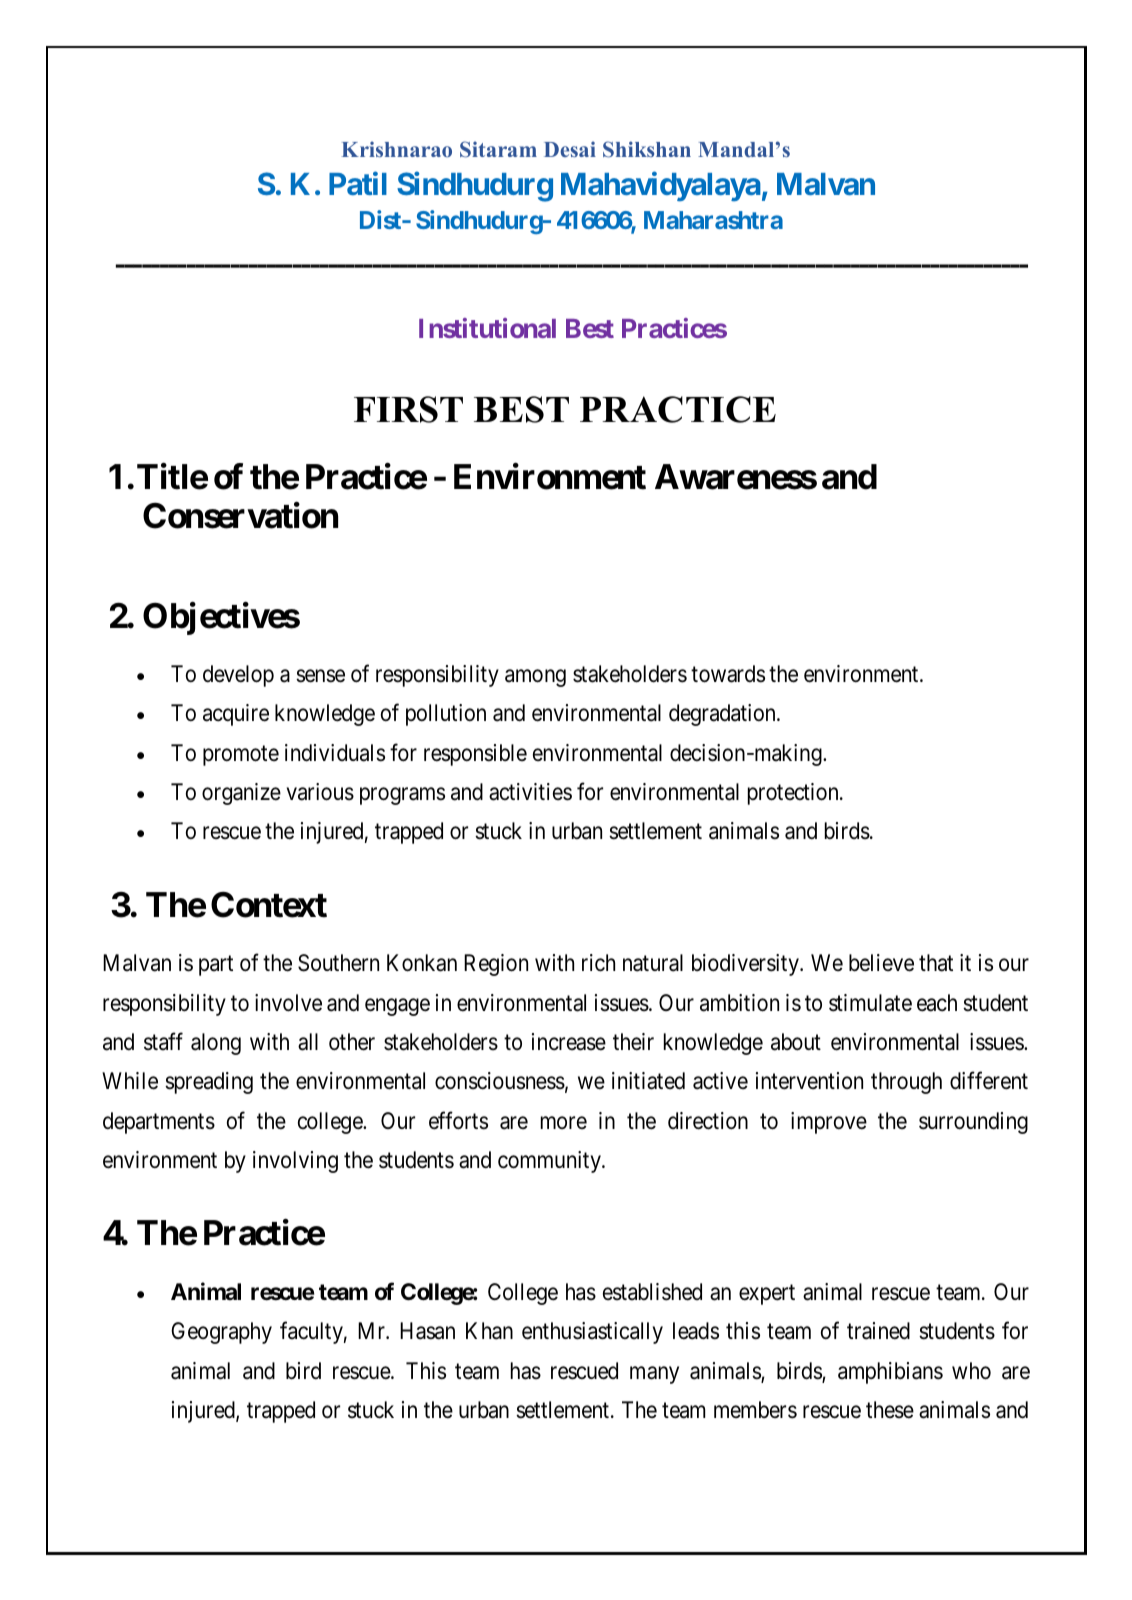  What do you see at coordinates (713, 220) in the page?
I see `Maharashtra` at bounding box center [713, 220].
